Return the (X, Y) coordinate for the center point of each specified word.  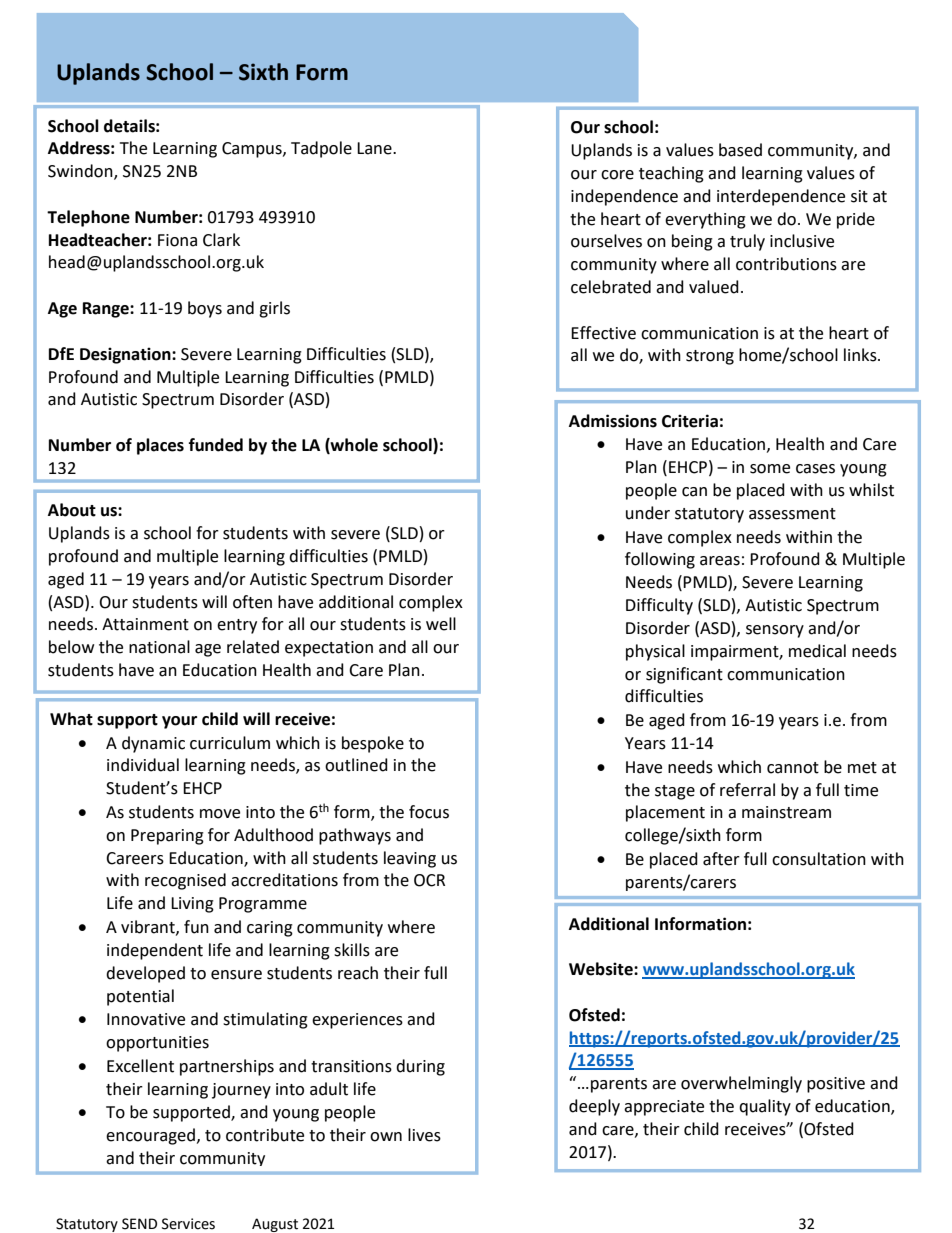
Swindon (81, 172)
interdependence (781, 197)
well (441, 624)
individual (143, 765)
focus (429, 812)
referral (747, 790)
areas (720, 561)
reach (358, 973)
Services (188, 1224)
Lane (375, 148)
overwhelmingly (741, 1084)
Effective (603, 333)
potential (140, 997)
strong (710, 357)
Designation (126, 355)
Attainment (145, 624)
